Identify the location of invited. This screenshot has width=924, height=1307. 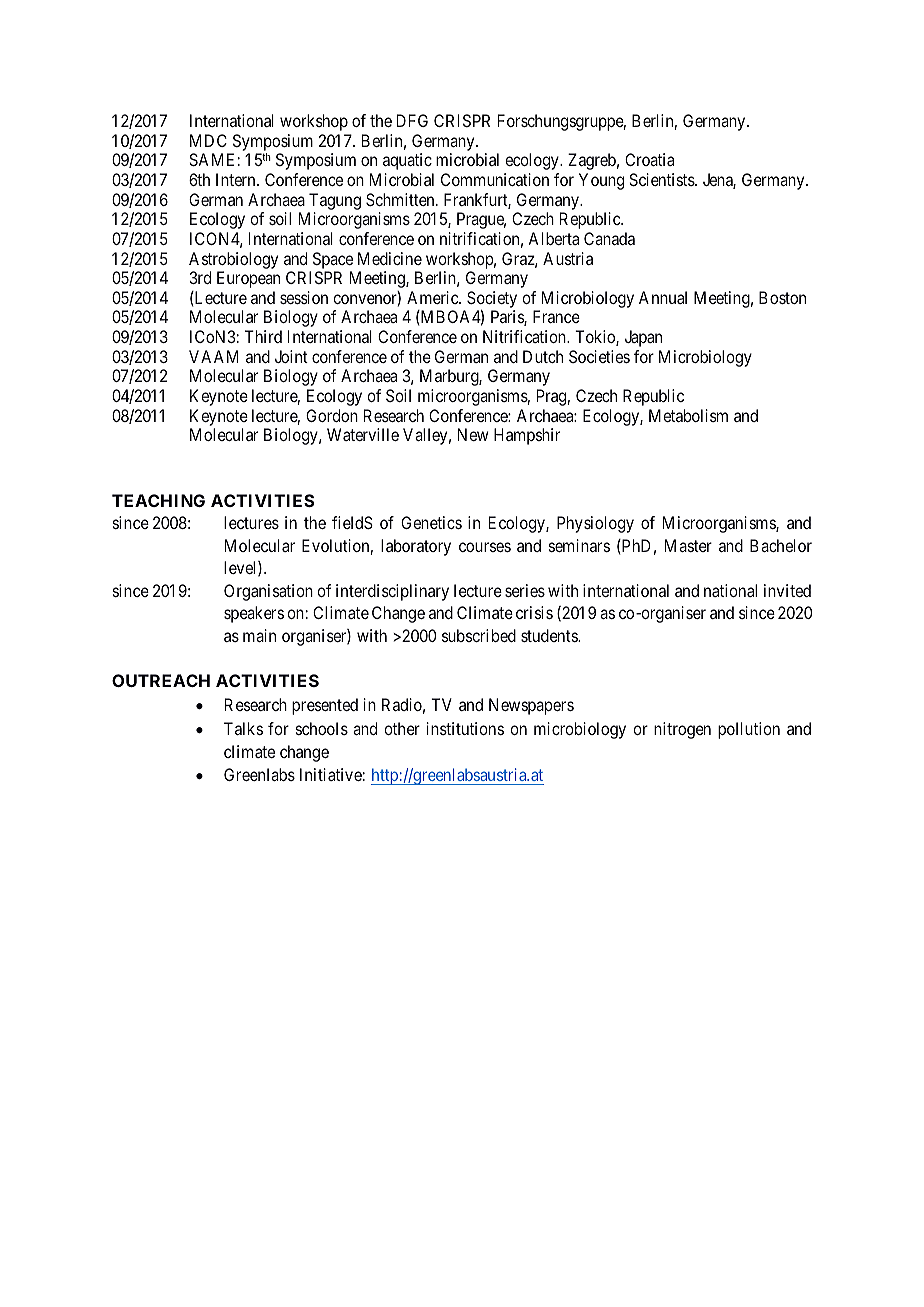
(787, 590).
